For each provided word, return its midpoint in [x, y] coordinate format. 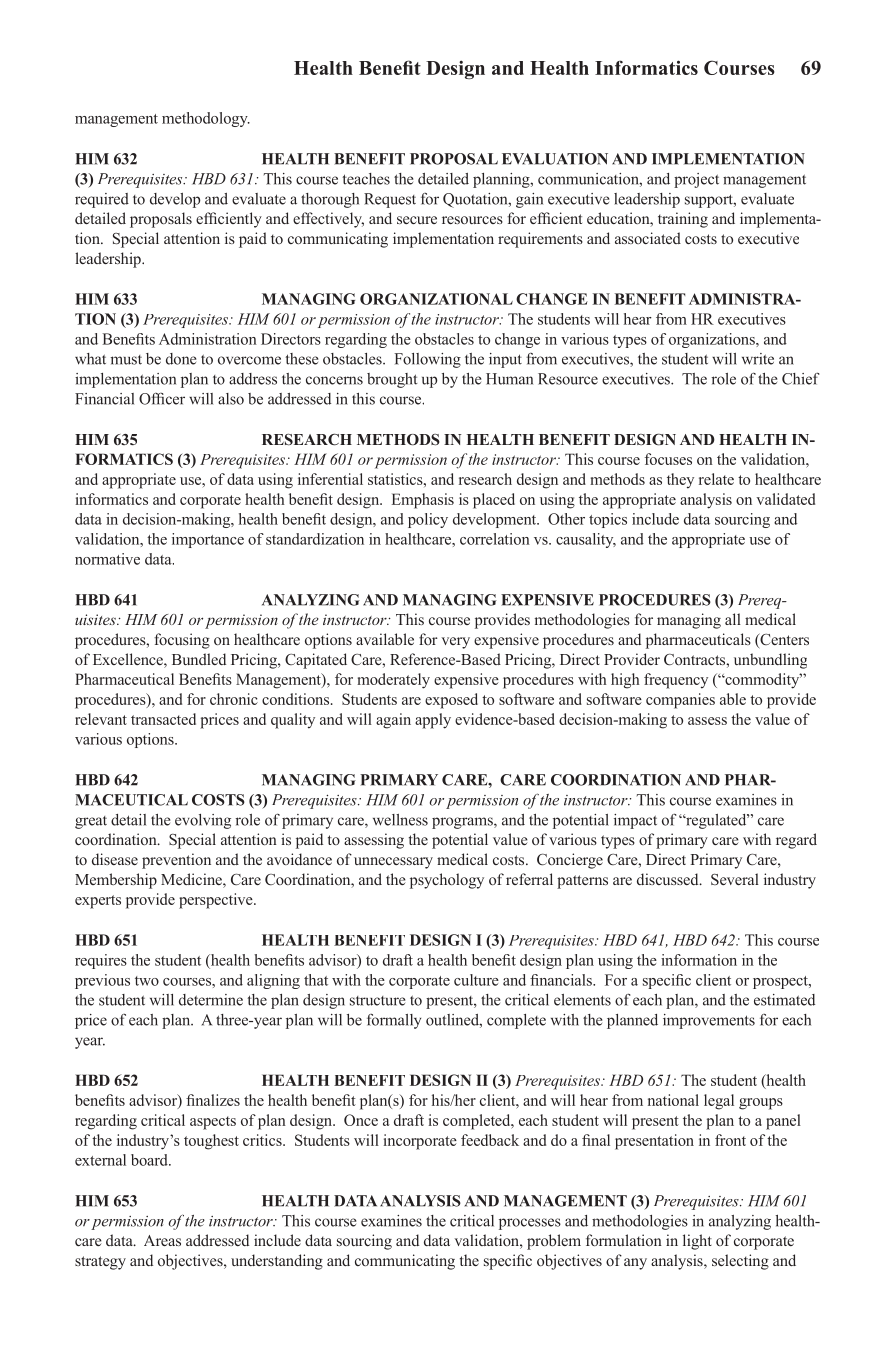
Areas [162, 1240]
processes [530, 1224]
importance [208, 540]
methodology [206, 119]
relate [716, 479]
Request [390, 200]
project [696, 180]
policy [428, 520]
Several [735, 879]
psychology [447, 881]
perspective [217, 901]
